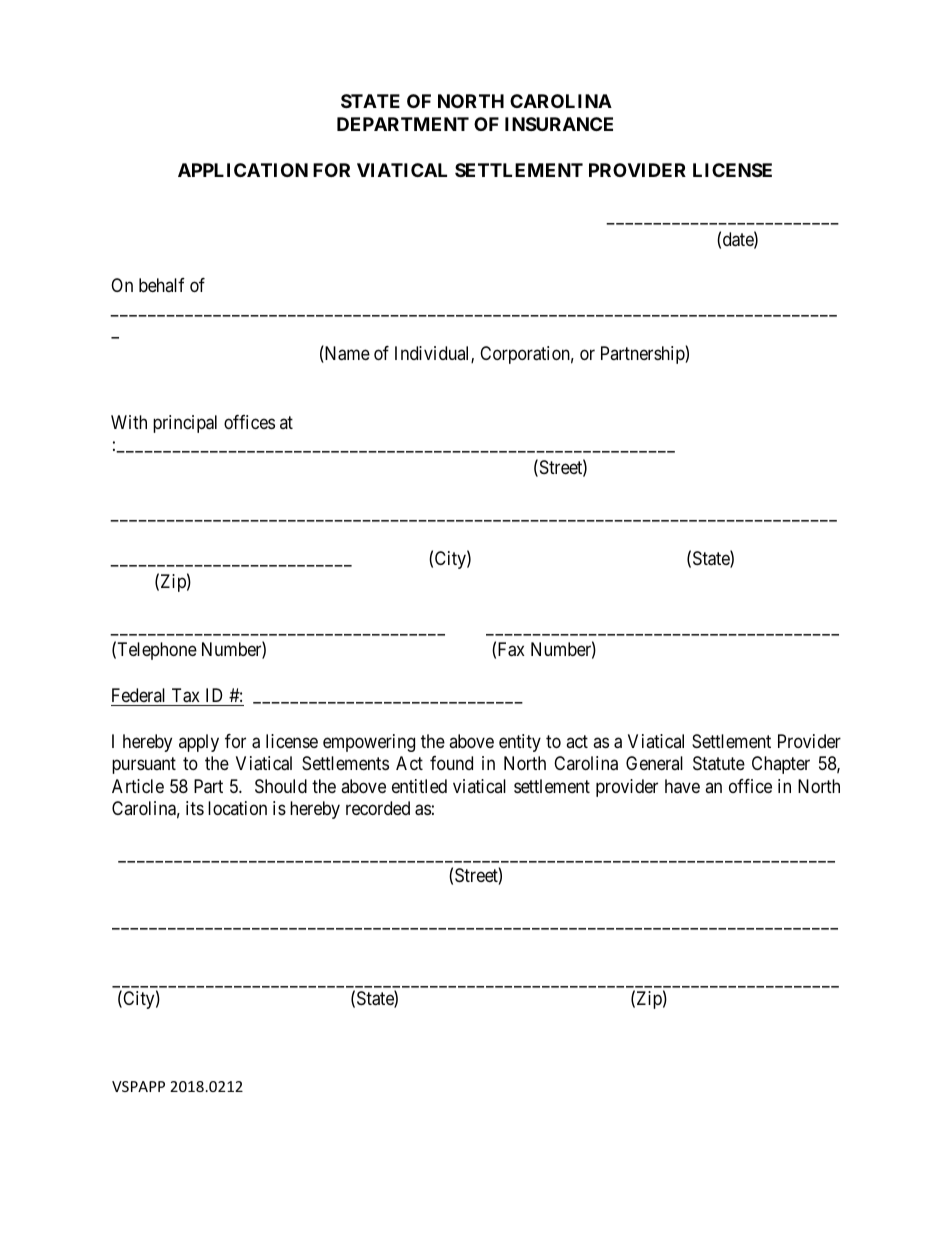 Image resolution: width=952 pixels, height=1233 pixels. What do you see at coordinates (369, 743) in the document?
I see `empowering` at bounding box center [369, 743].
